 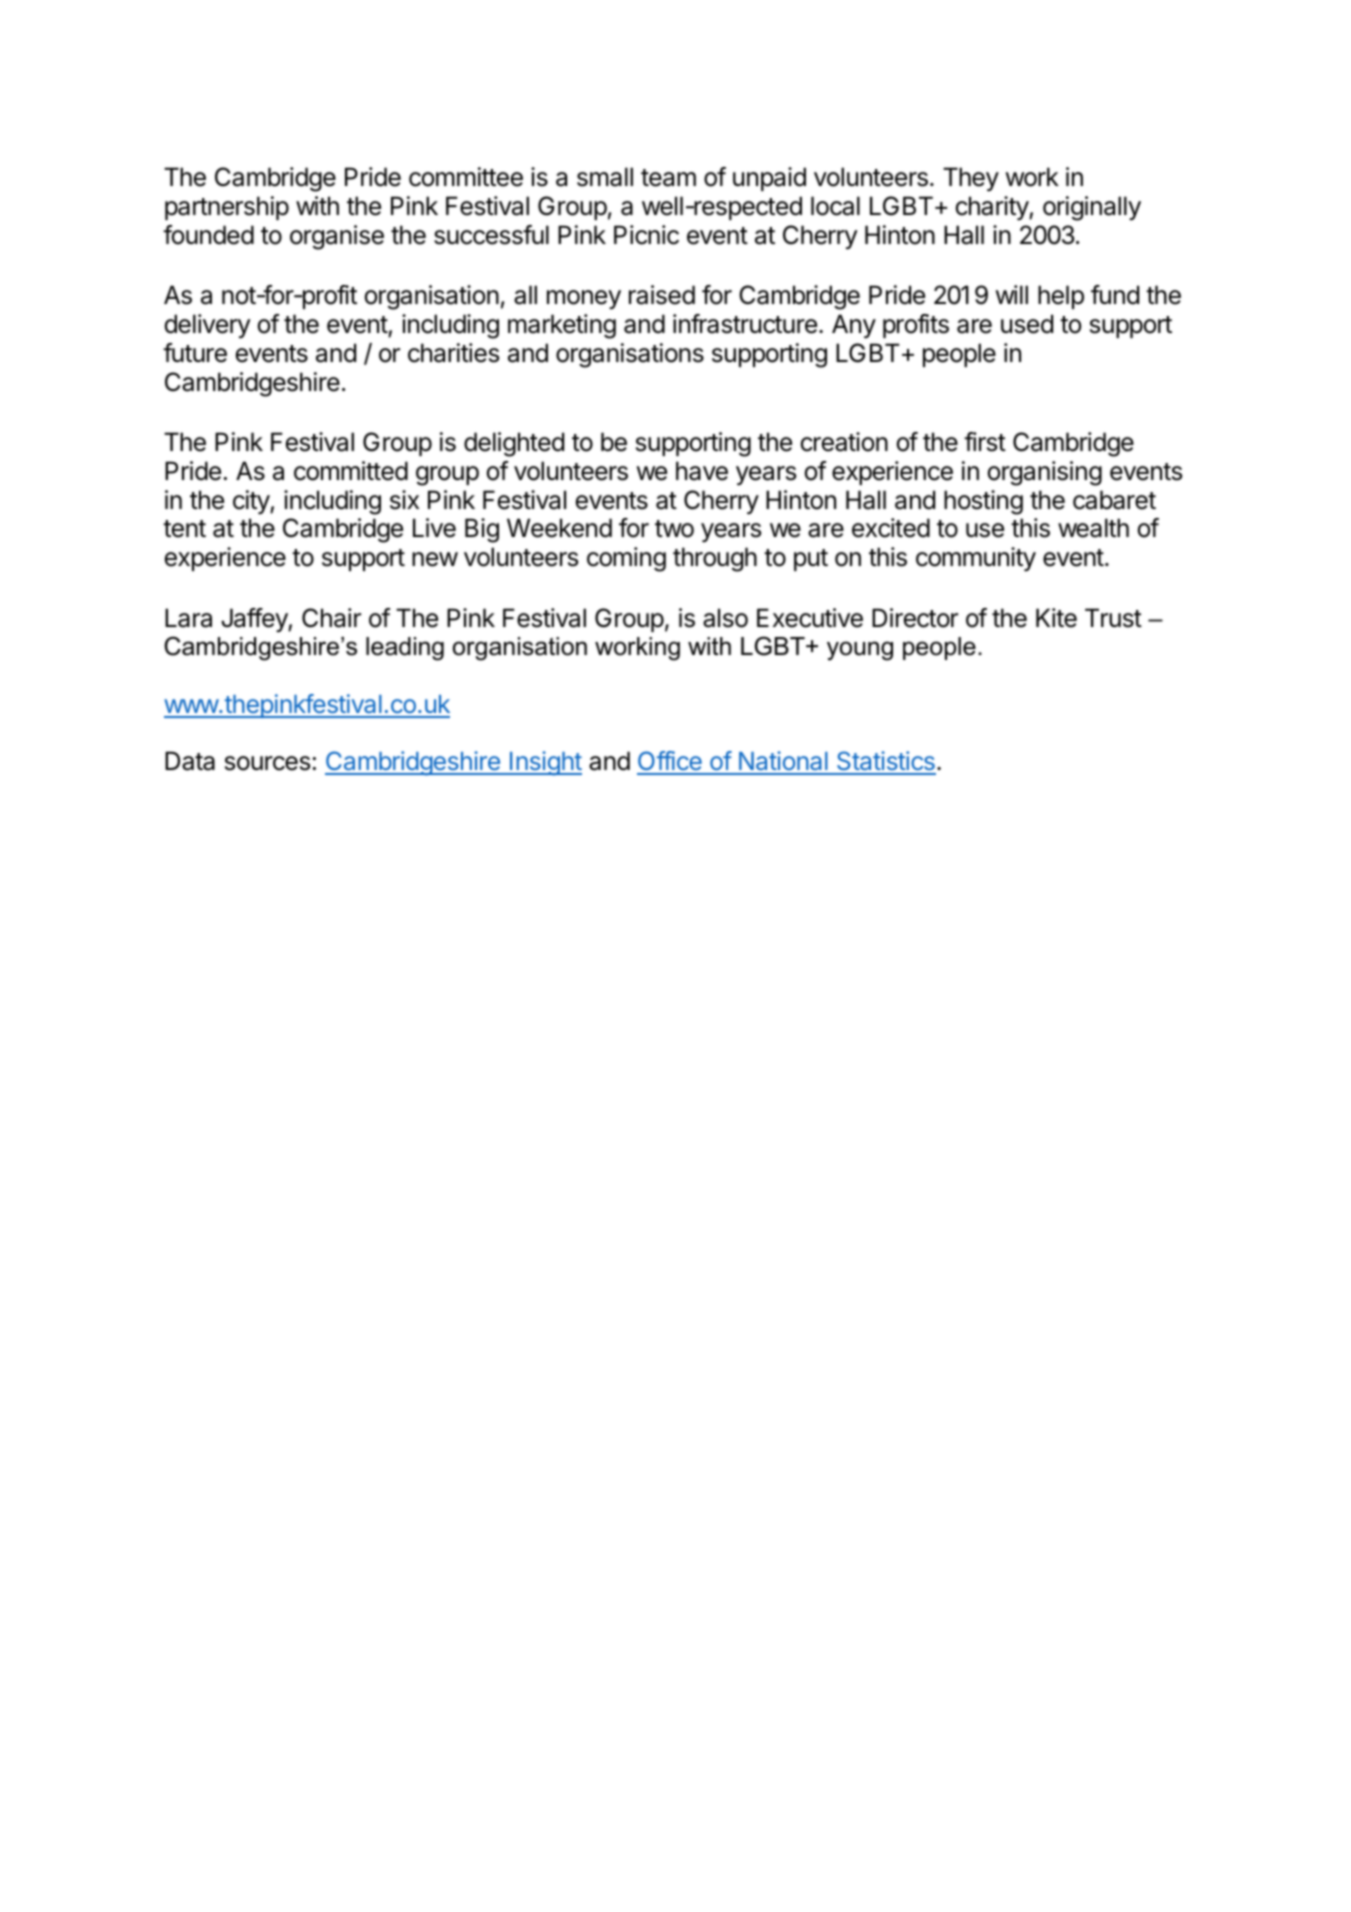 I want to click on raised, so click(x=662, y=295).
